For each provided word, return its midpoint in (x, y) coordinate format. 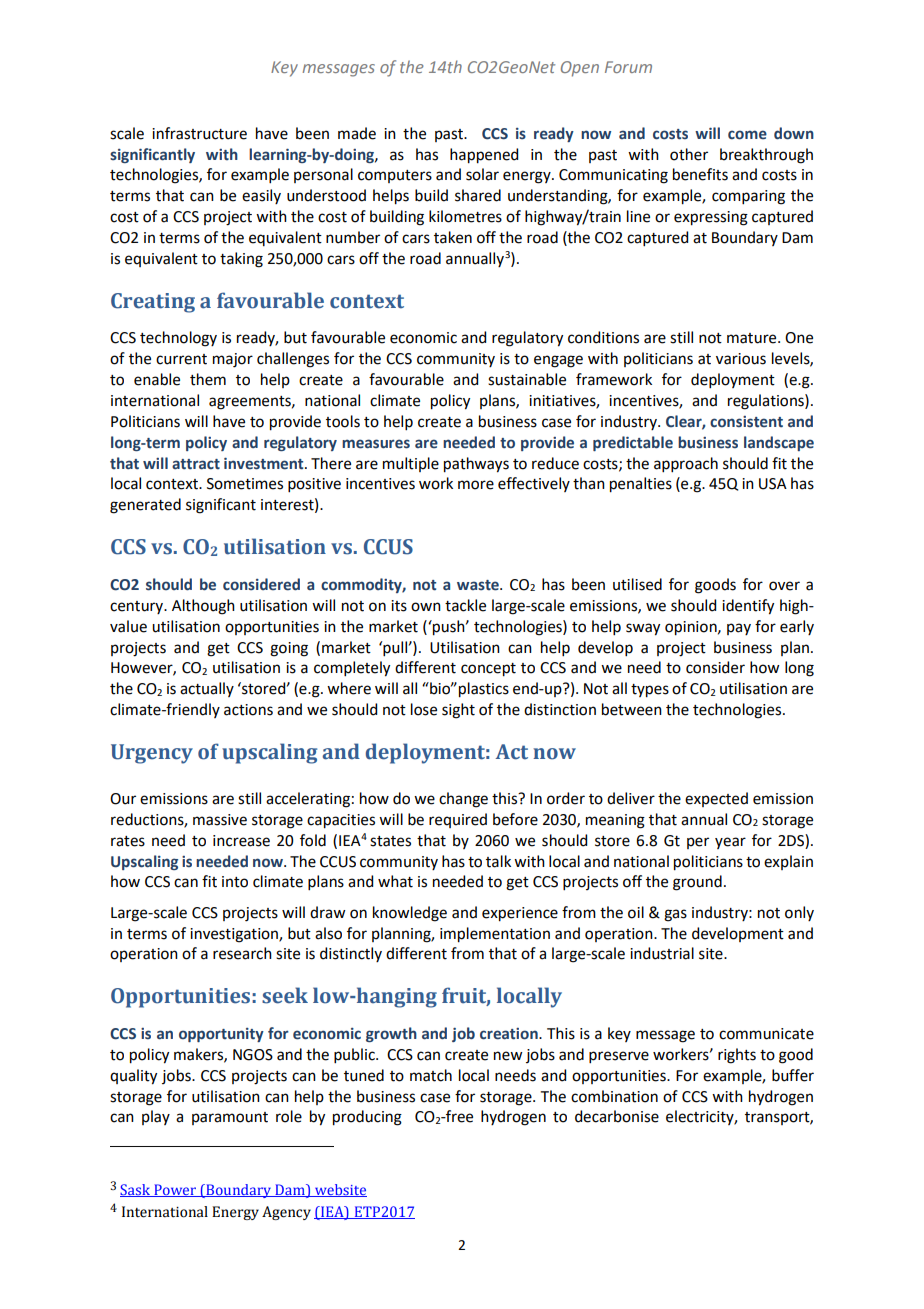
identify (748, 607)
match (431, 1075)
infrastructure (199, 133)
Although (203, 607)
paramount (230, 1118)
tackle (465, 605)
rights (737, 1056)
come (747, 135)
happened (484, 156)
